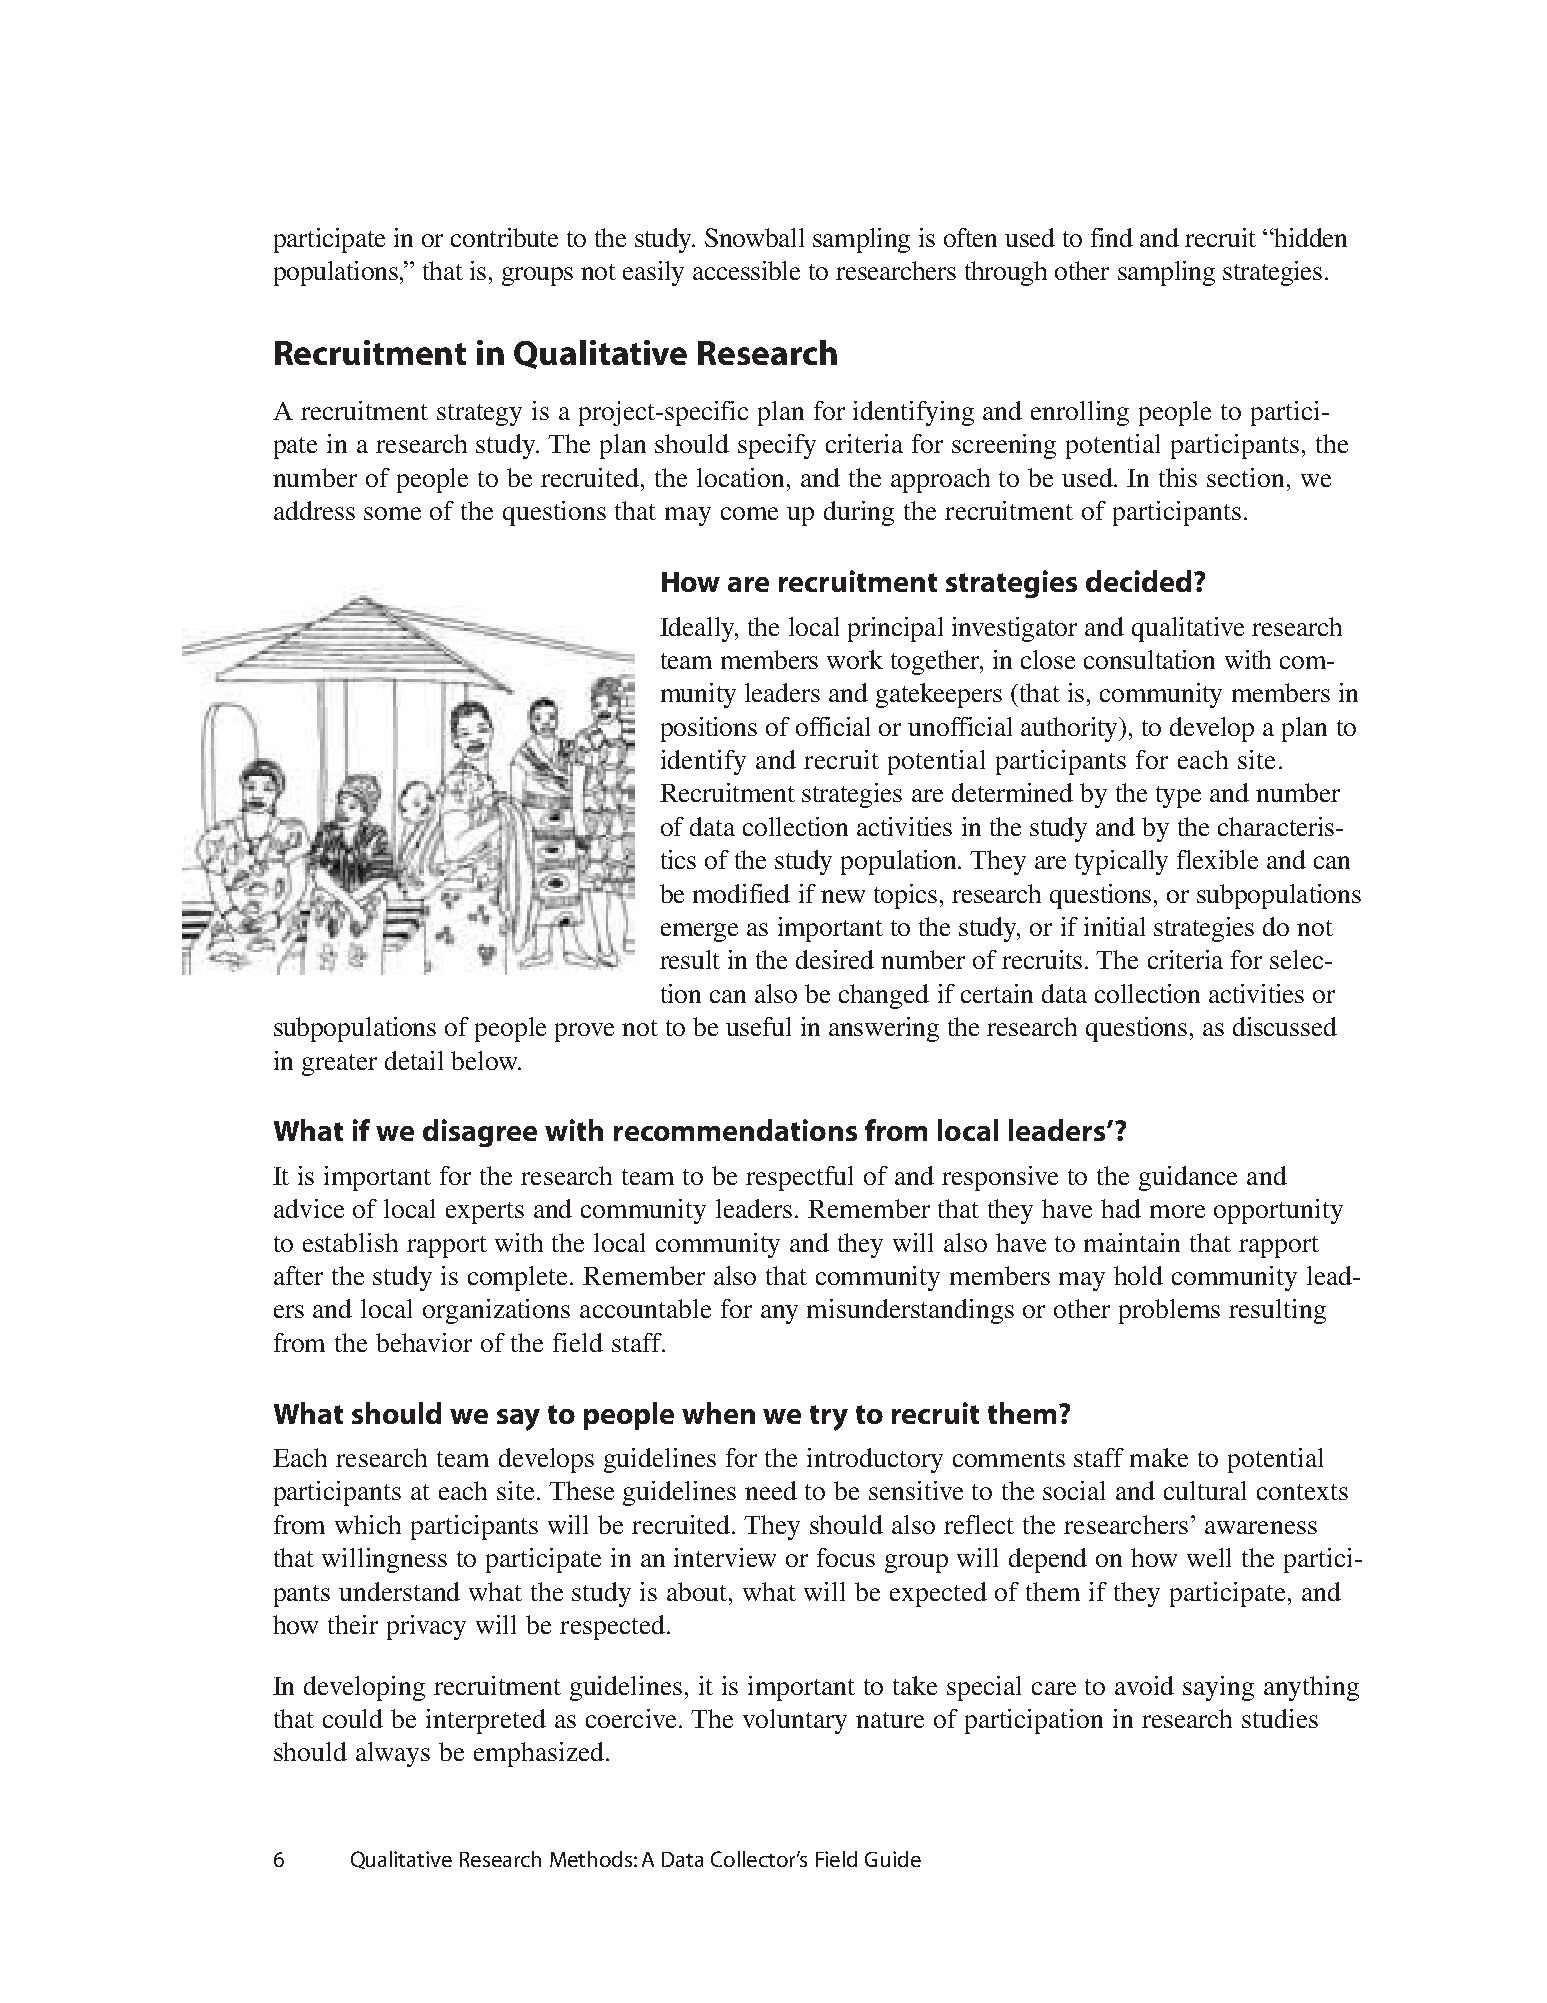  Describe the element at coordinates (1280, 1718) in the screenshot. I see `studies` at that location.
